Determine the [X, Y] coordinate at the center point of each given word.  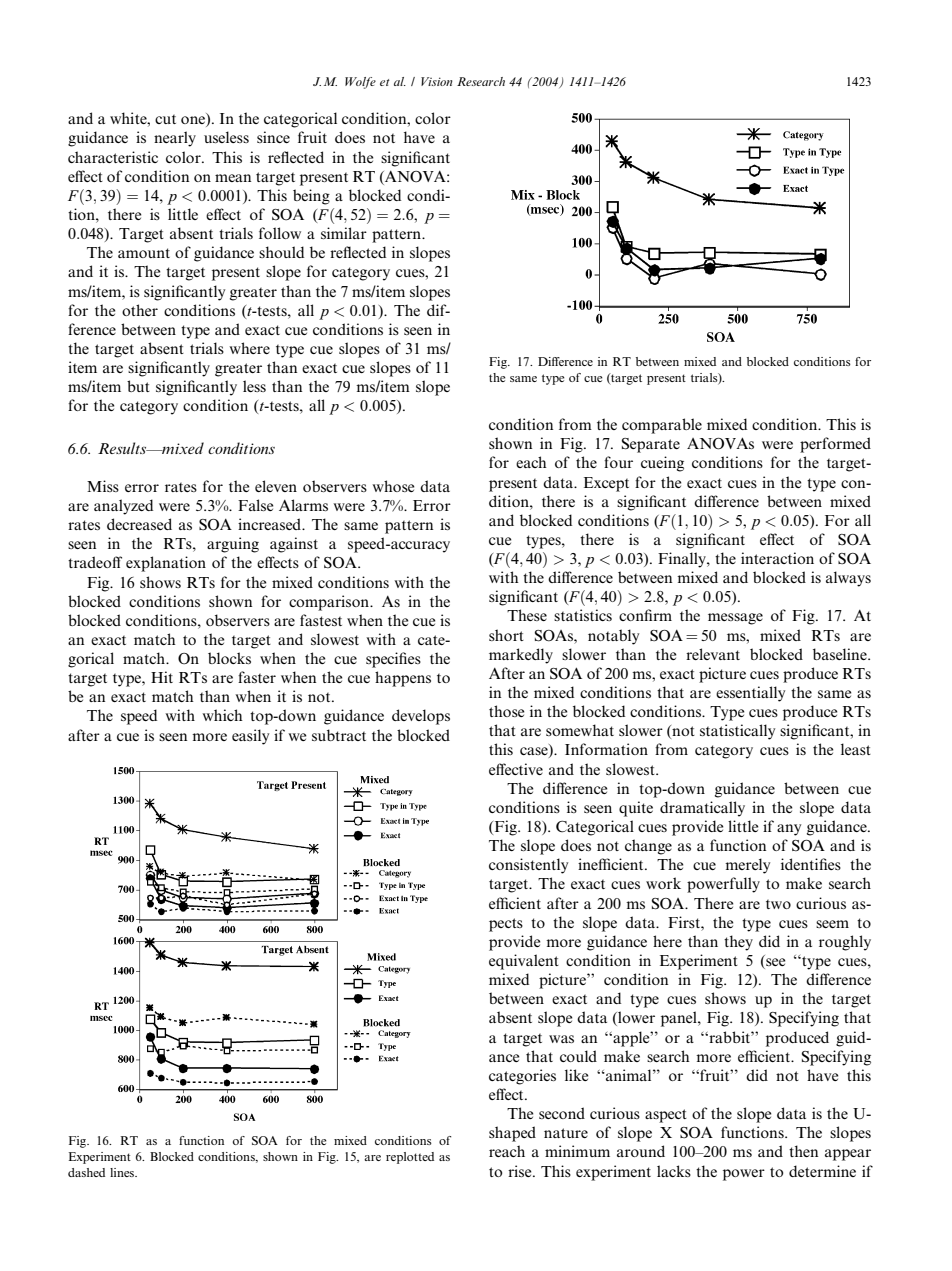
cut [165, 119]
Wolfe [360, 83]
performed [835, 445]
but [138, 386]
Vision [437, 81]
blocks [229, 658]
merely [747, 866]
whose [393, 486]
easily [250, 737]
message [735, 619]
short [506, 635]
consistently [528, 866]
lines [123, 1172]
